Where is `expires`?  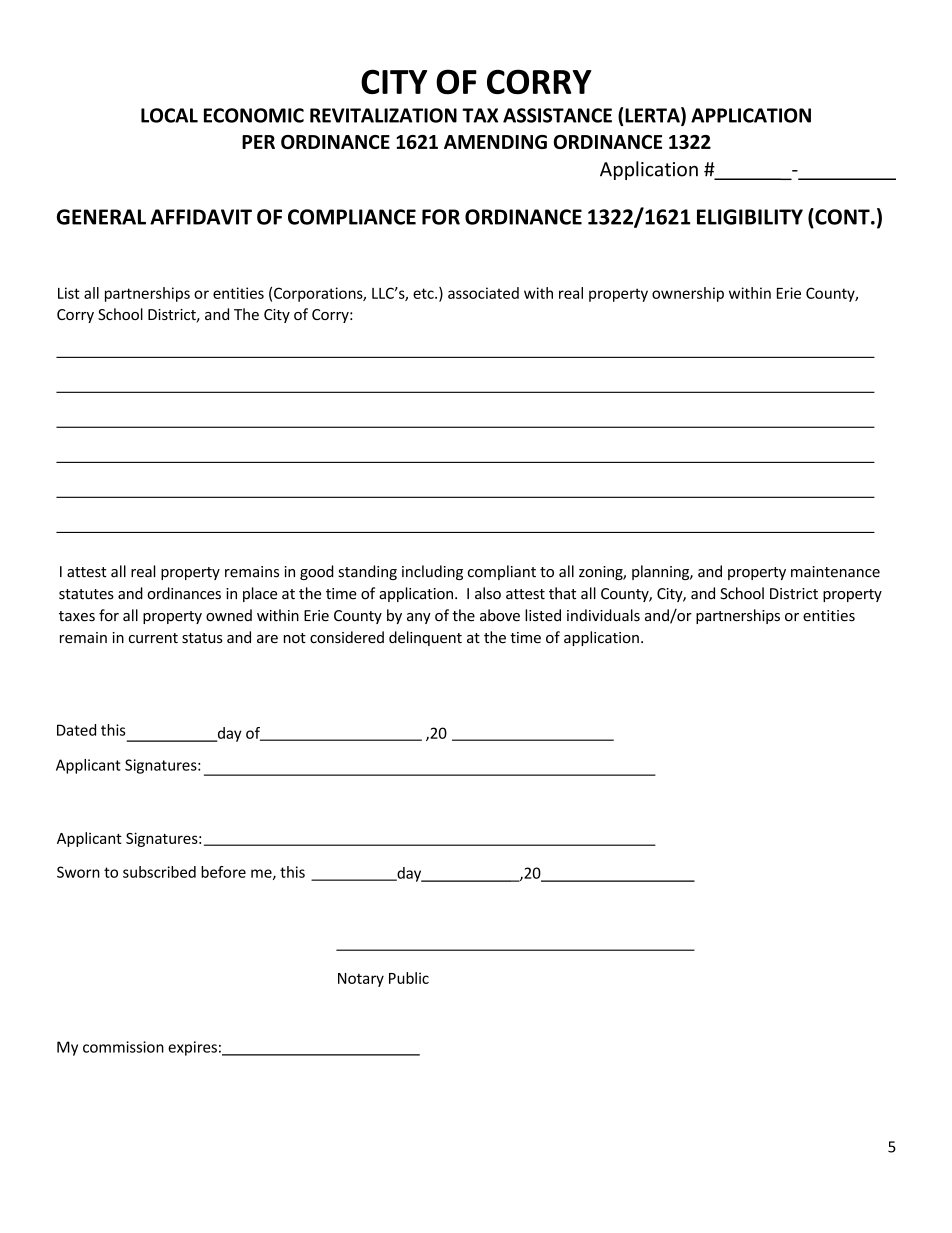 expires is located at coordinates (192, 1048).
